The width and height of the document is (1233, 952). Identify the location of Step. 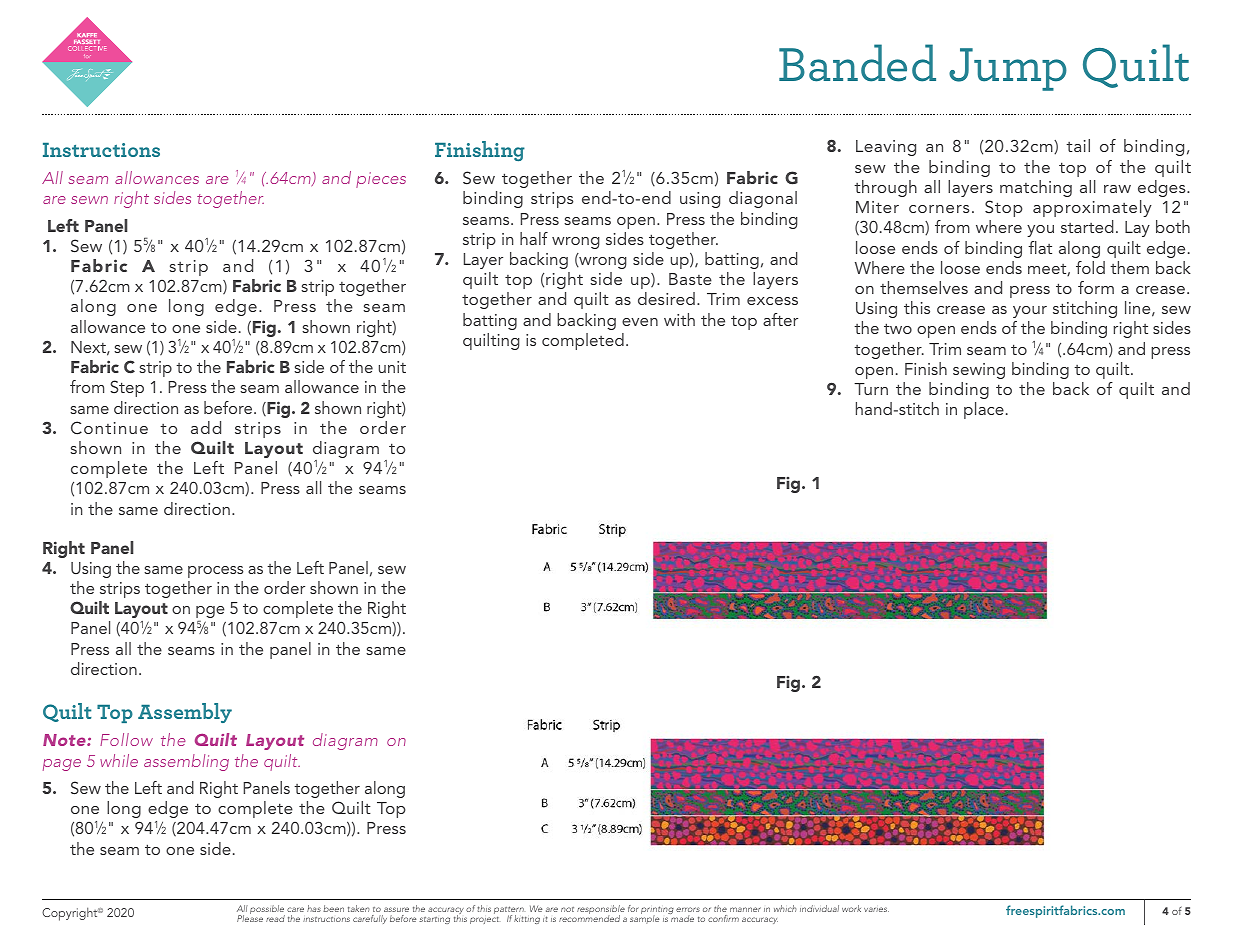
(127, 388).
